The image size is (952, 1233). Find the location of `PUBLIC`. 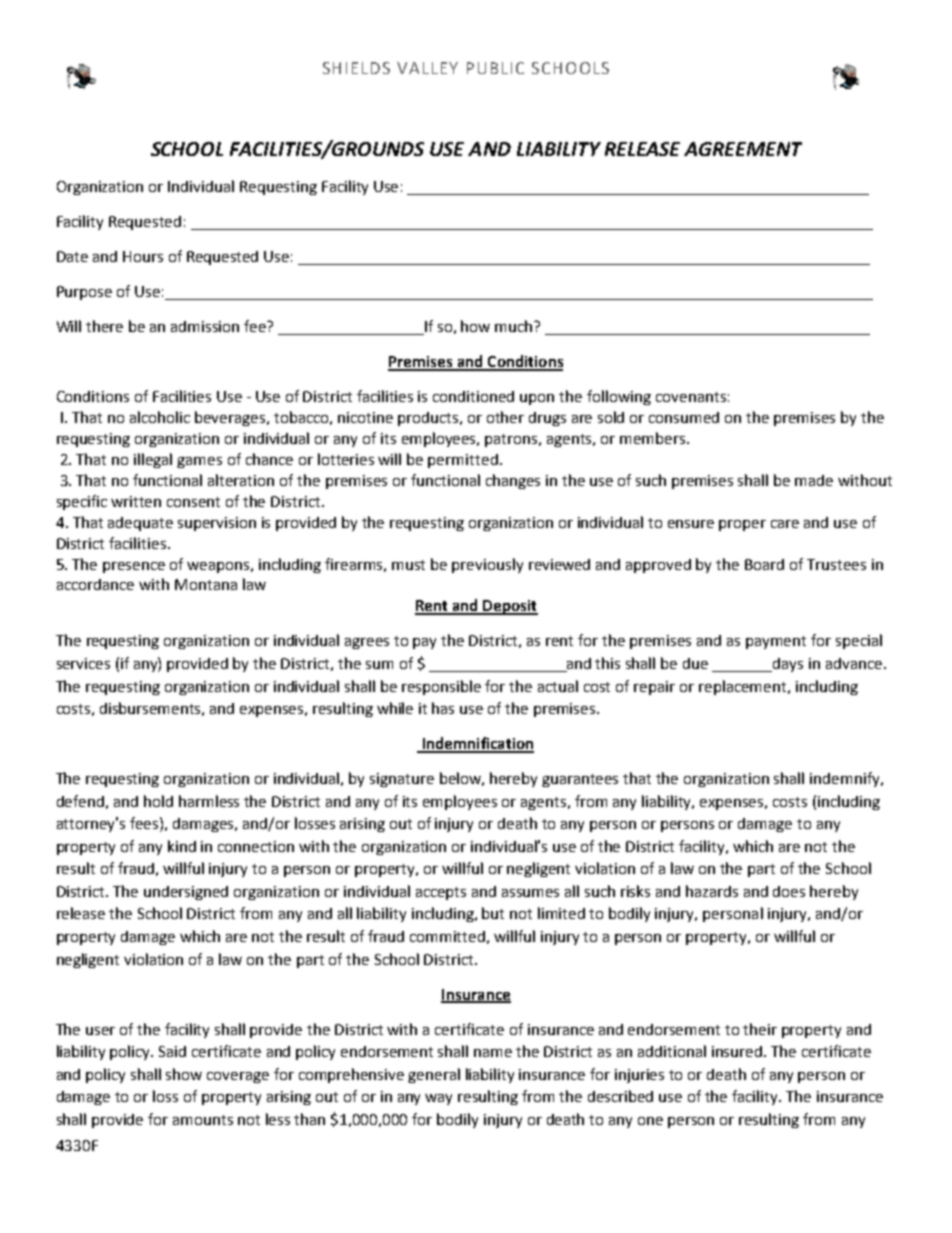

PUBLIC is located at coordinates (495, 68).
